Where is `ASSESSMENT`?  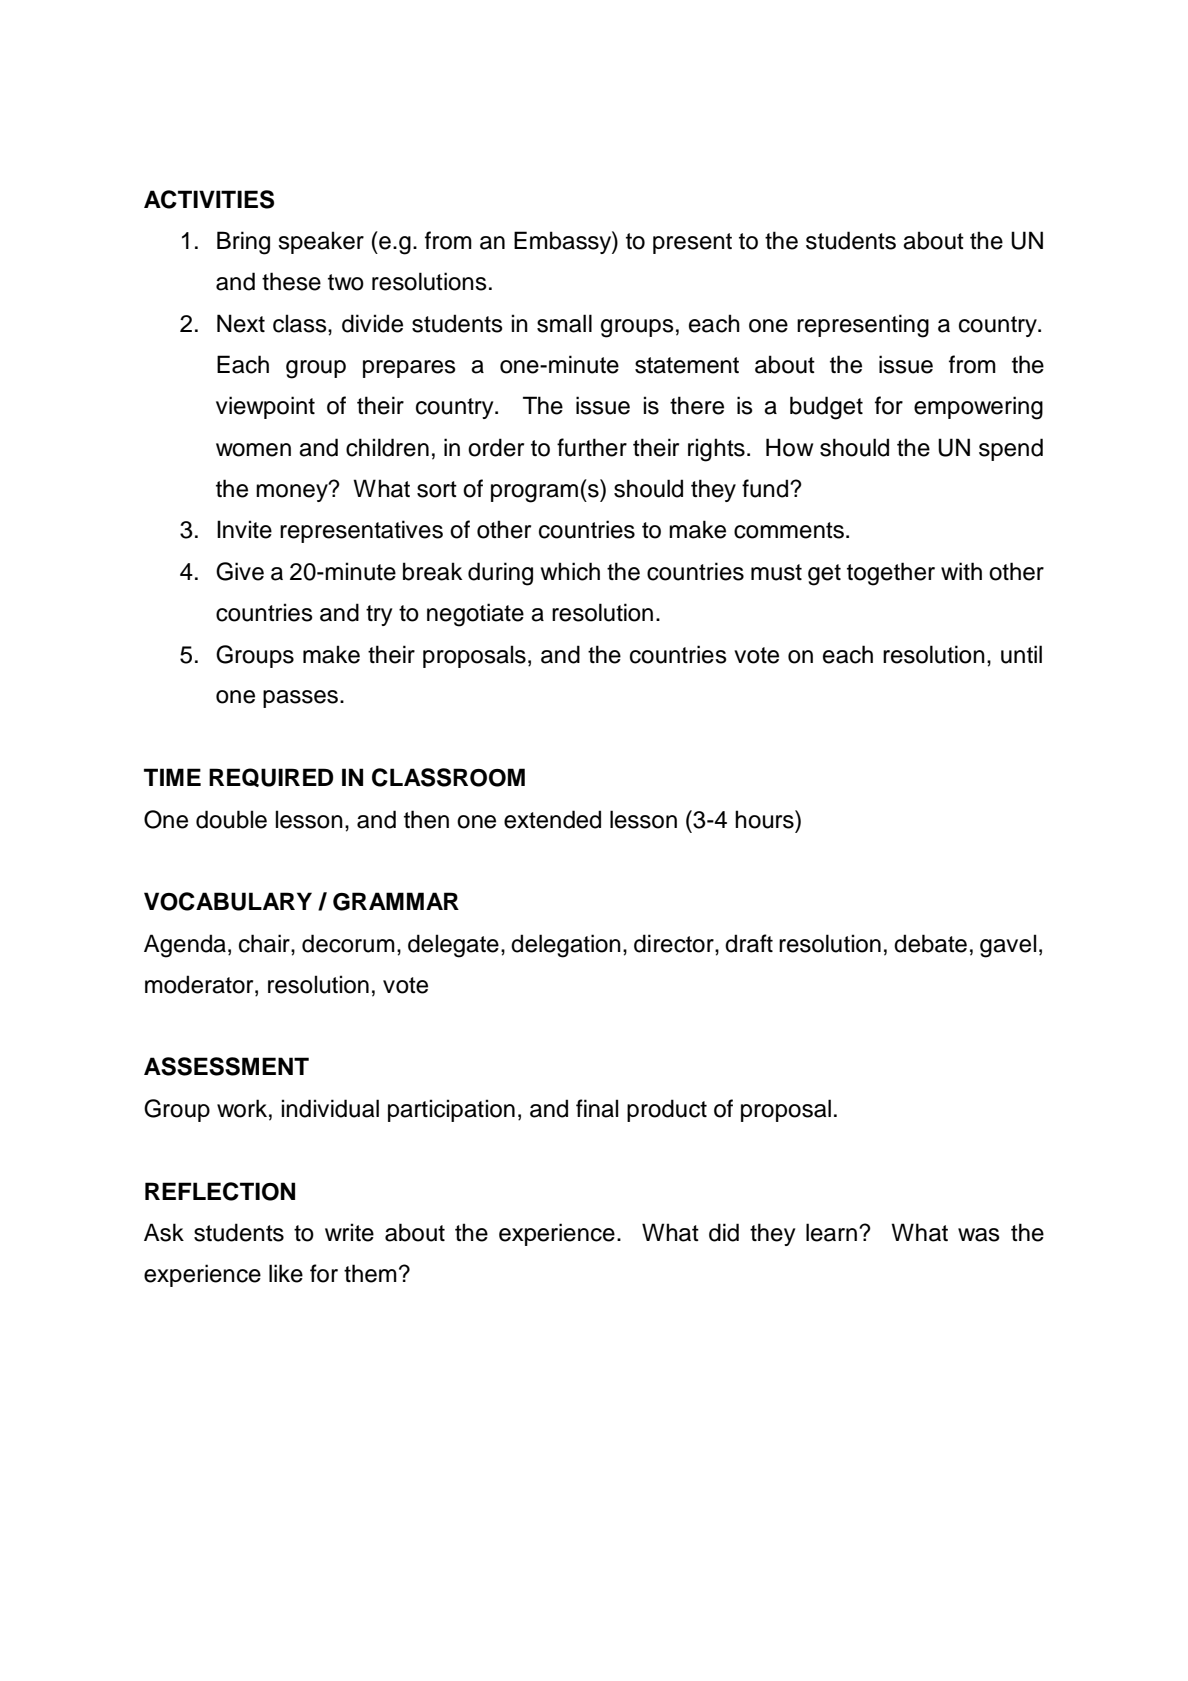 ASSESSMENT is located at coordinates (226, 1066).
